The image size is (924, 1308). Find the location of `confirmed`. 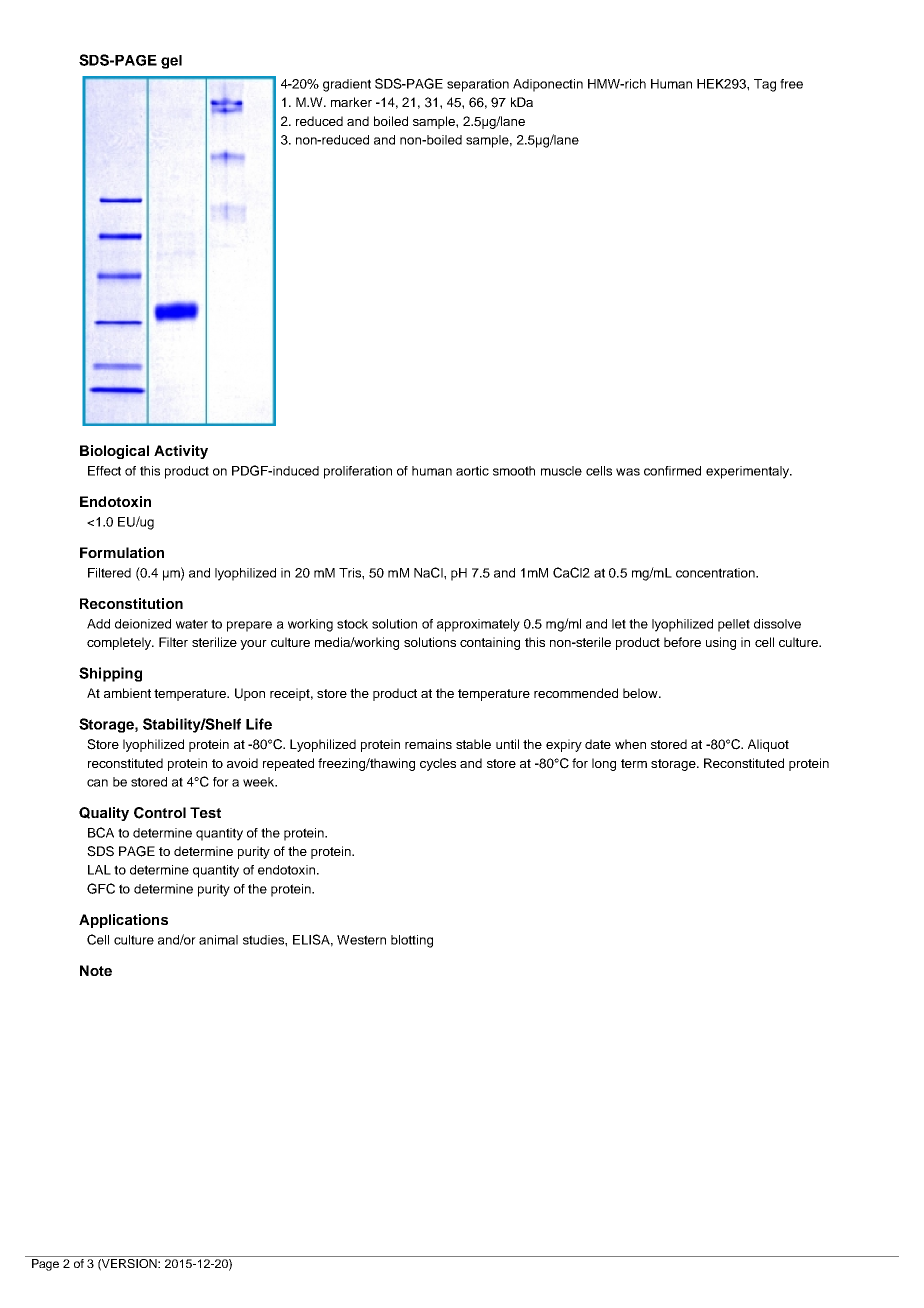

confirmed is located at coordinates (672, 471).
